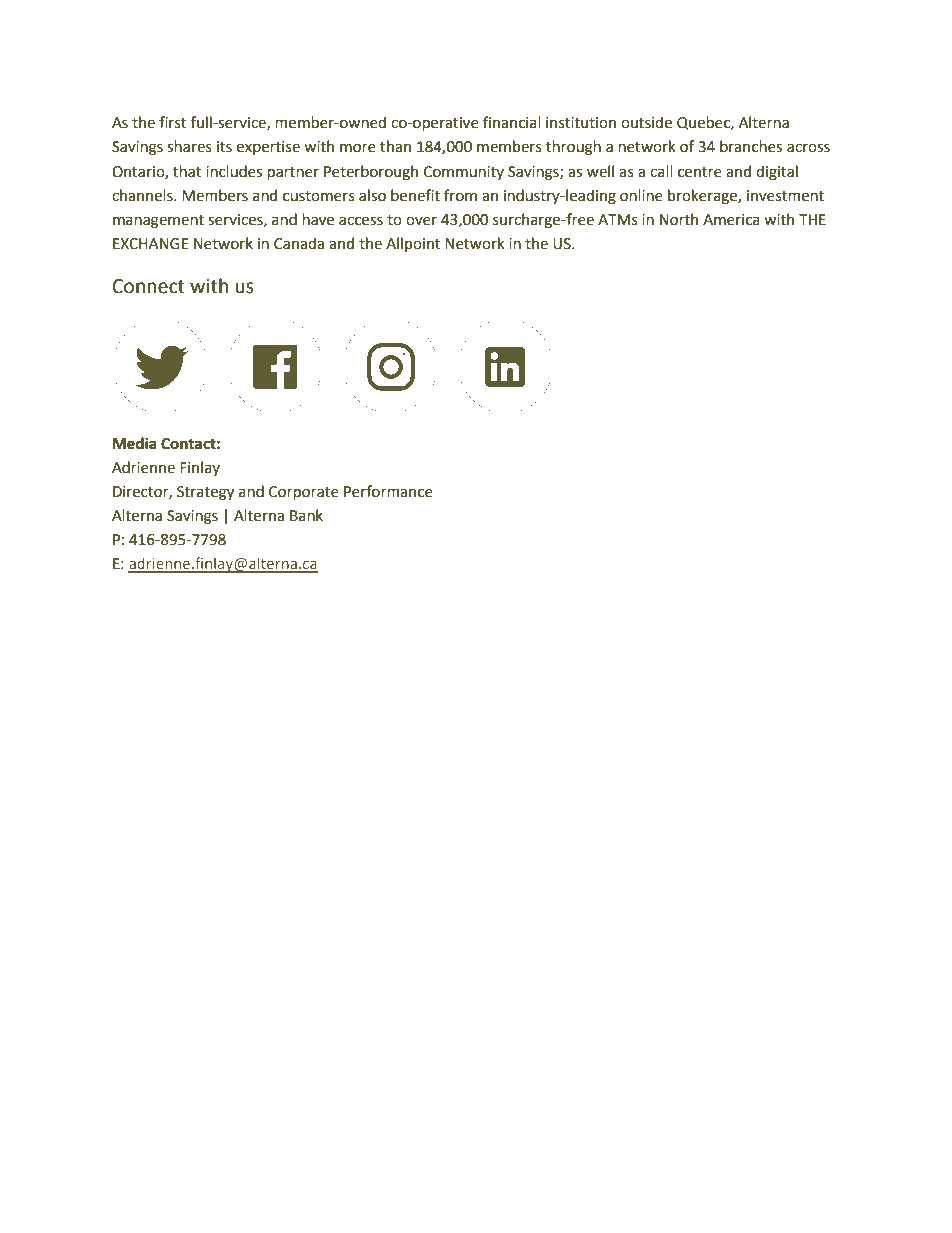 This screenshot has width=952, height=1233. I want to click on Canada, so click(299, 243).
